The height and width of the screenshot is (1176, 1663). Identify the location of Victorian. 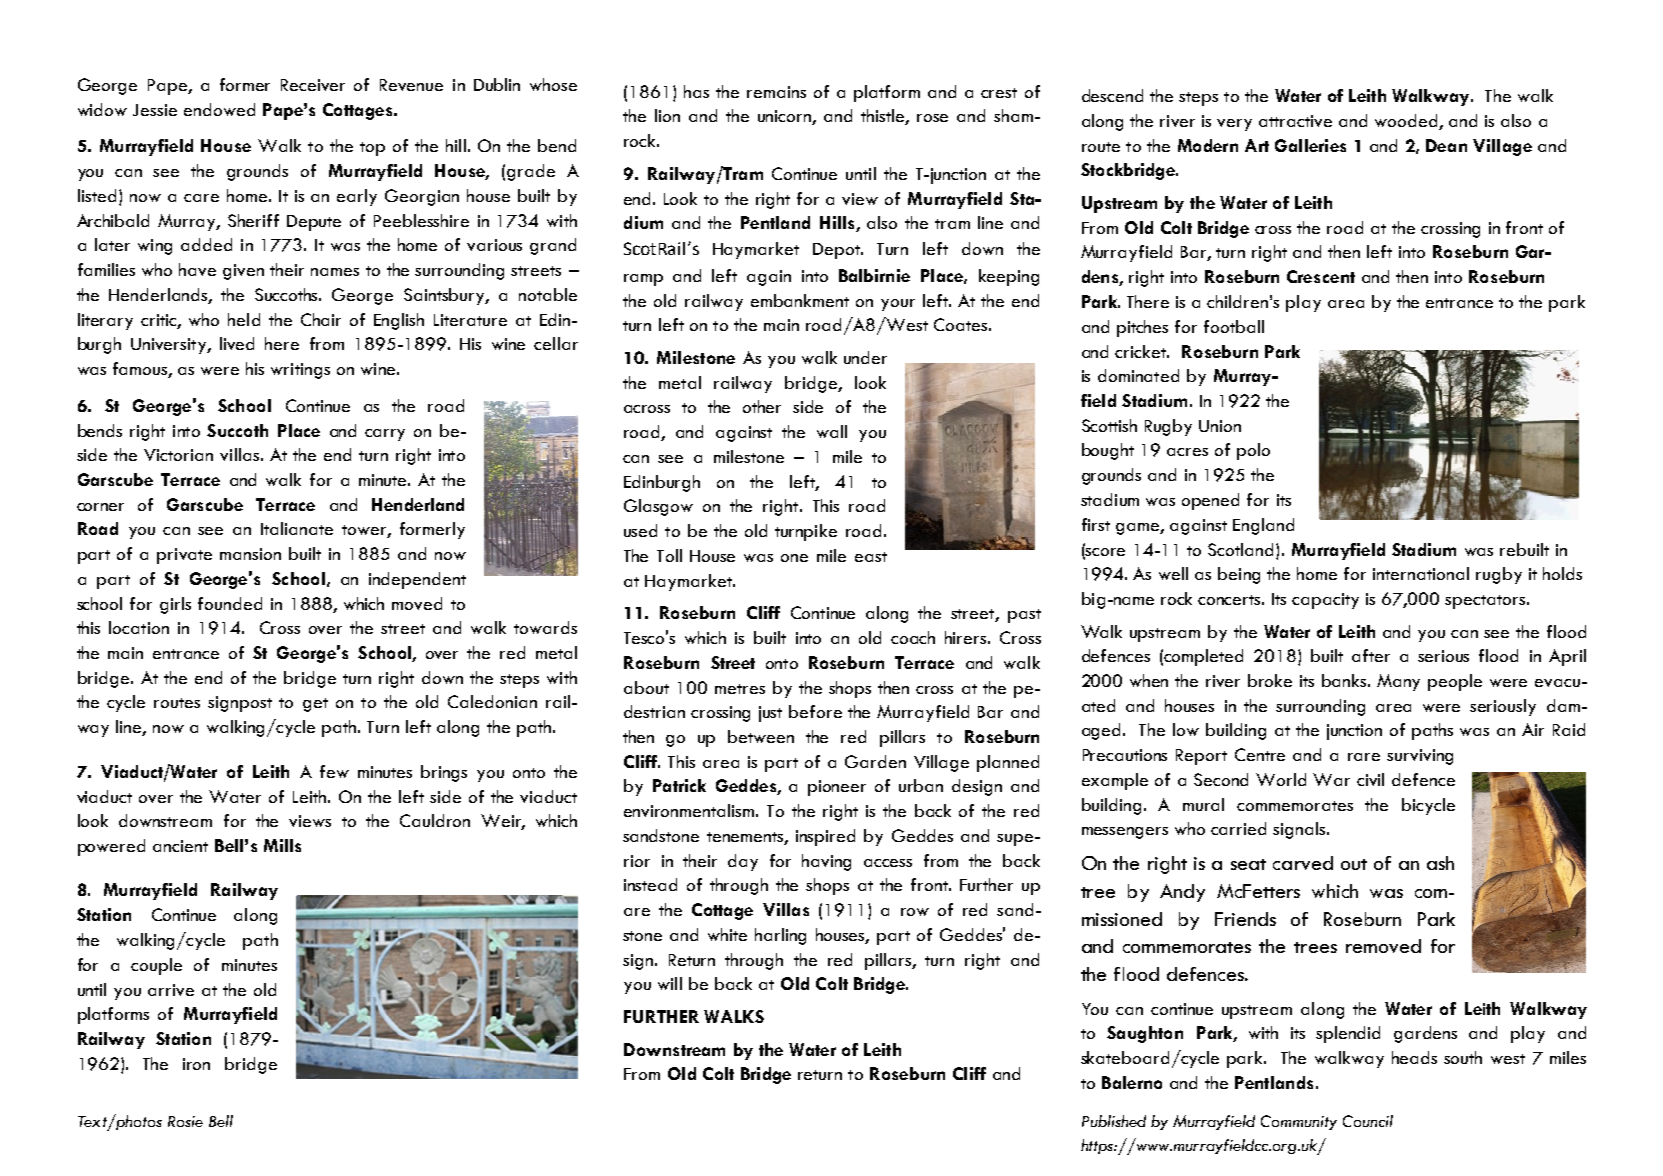
(178, 455).
